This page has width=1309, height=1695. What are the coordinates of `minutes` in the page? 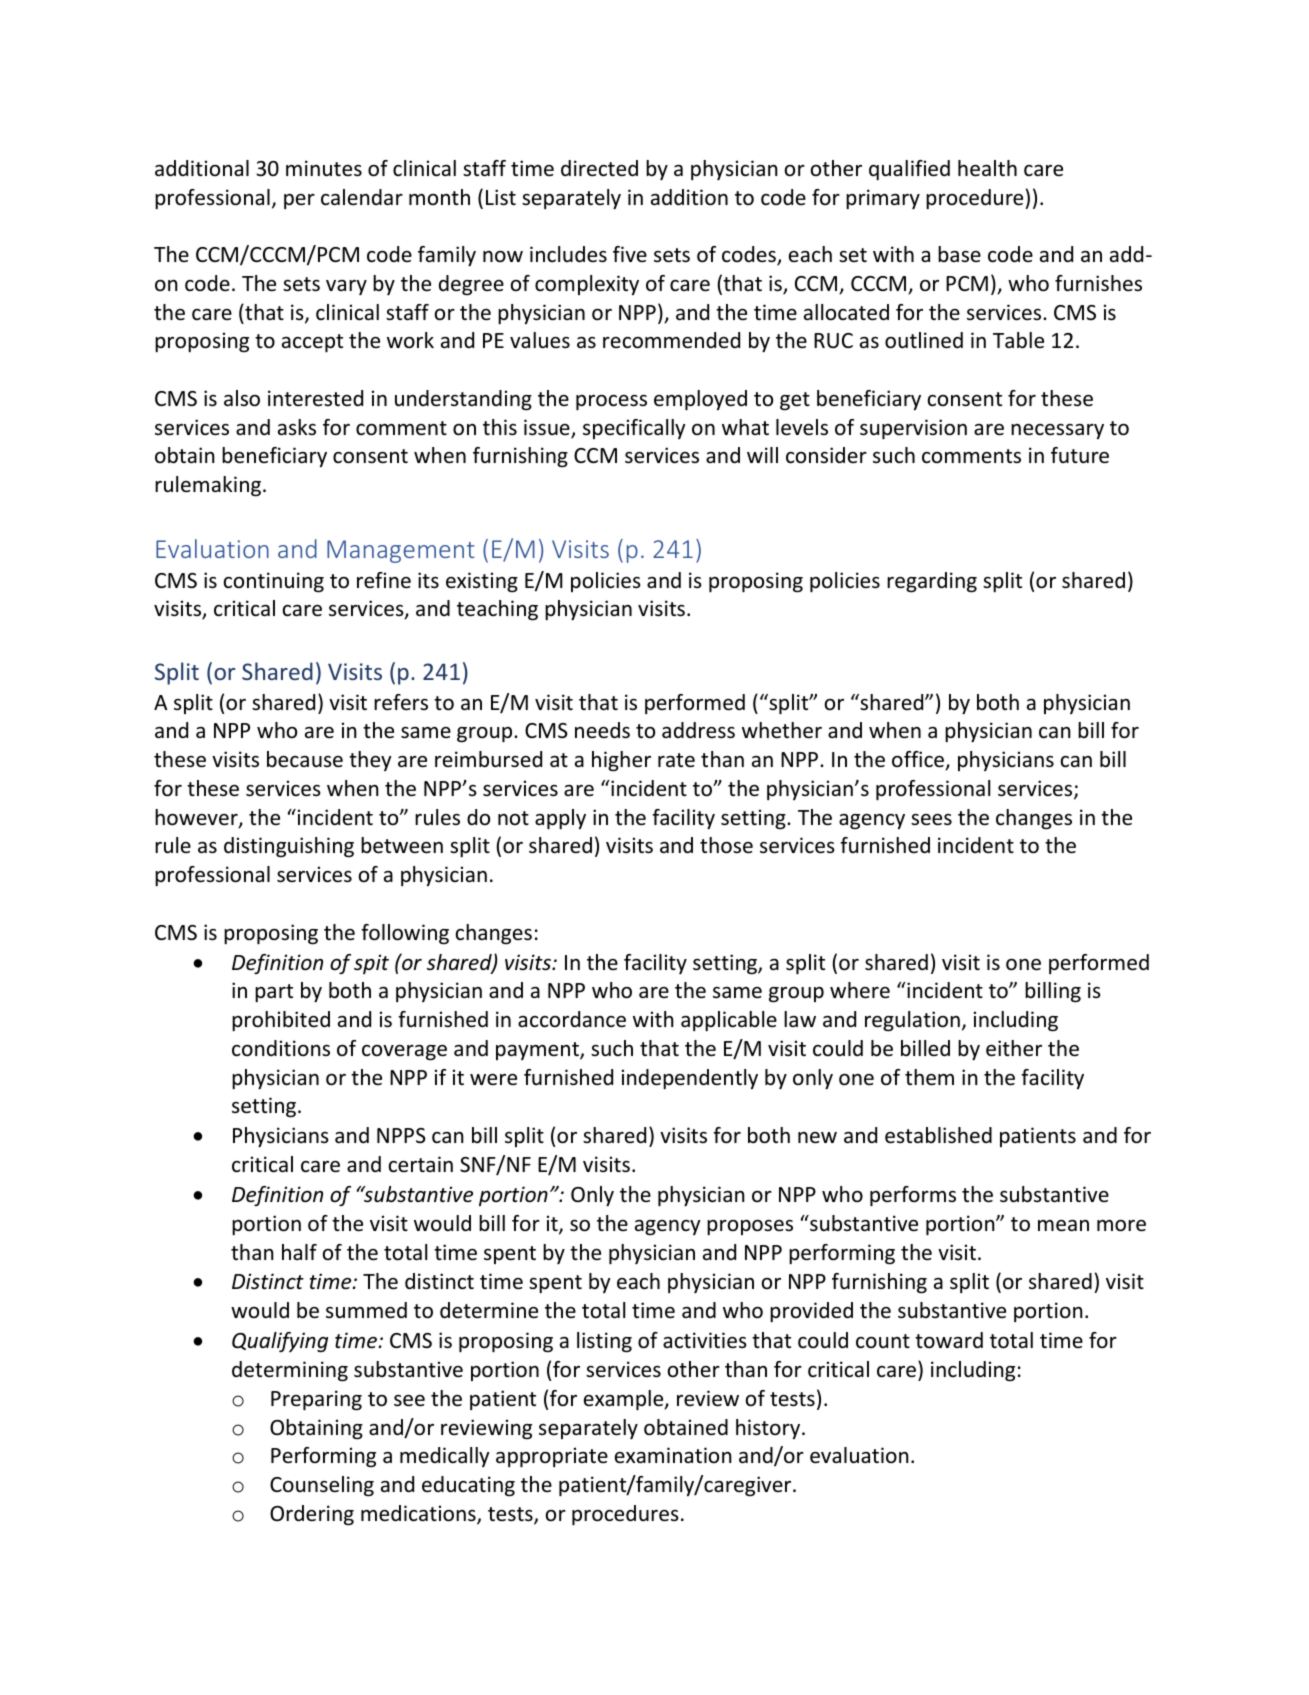 It's located at (324, 168).
